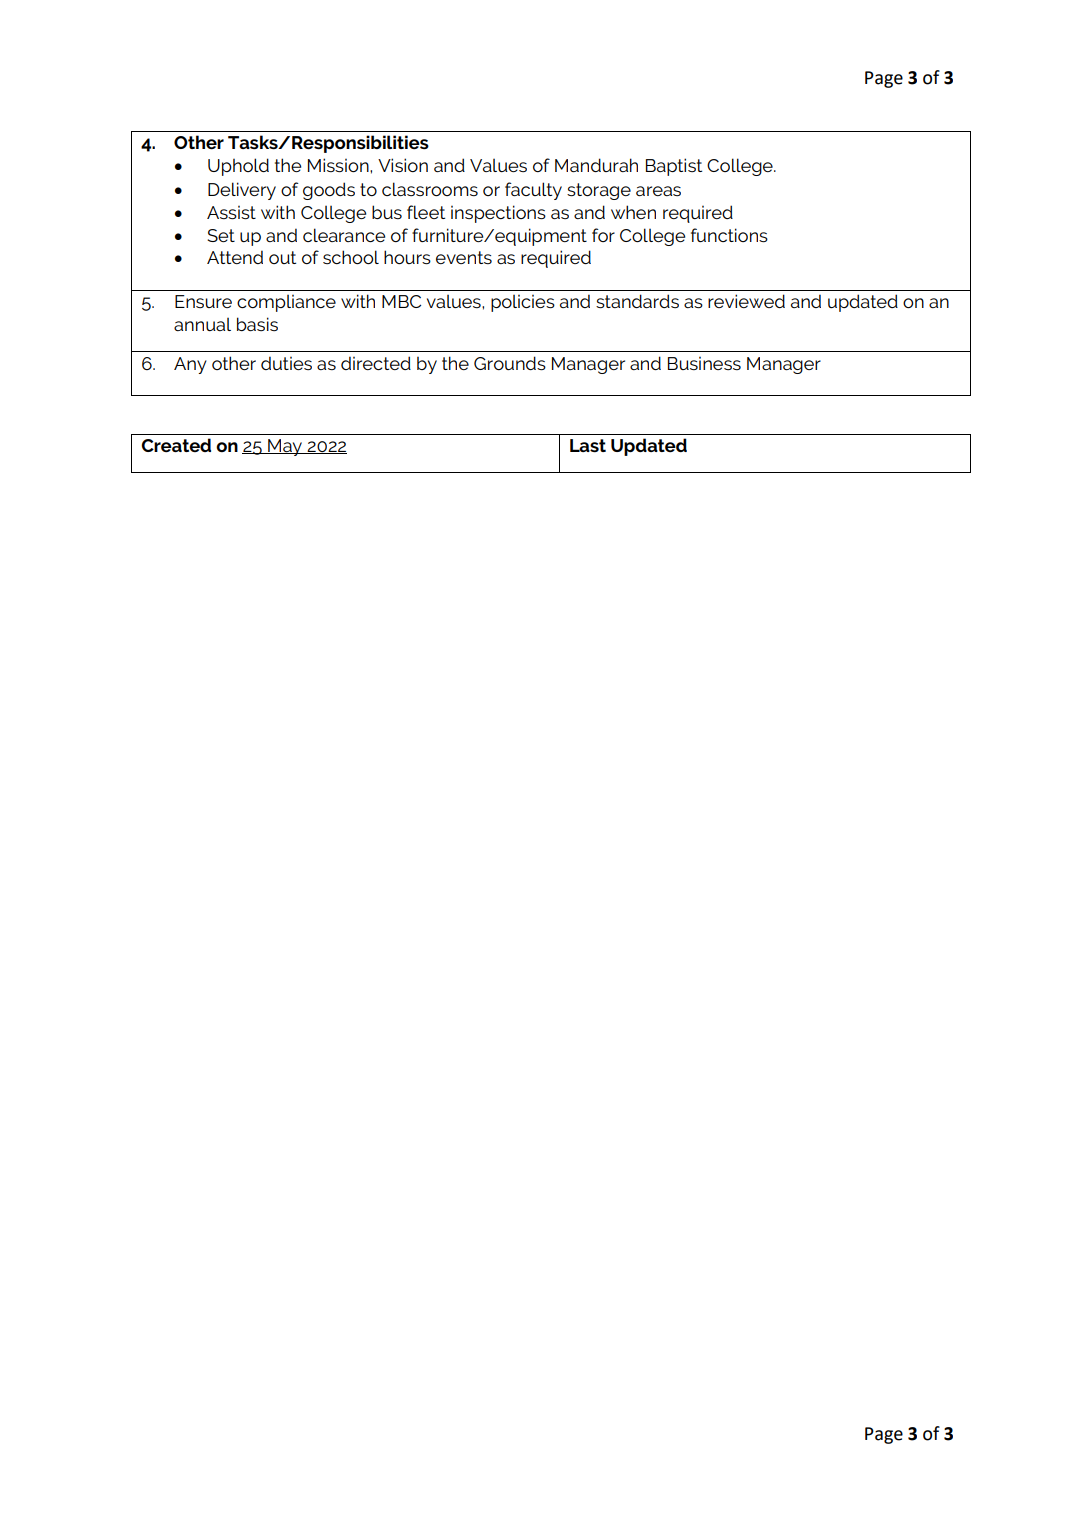  Describe the element at coordinates (238, 167) in the page. I see `Uphold` at that location.
